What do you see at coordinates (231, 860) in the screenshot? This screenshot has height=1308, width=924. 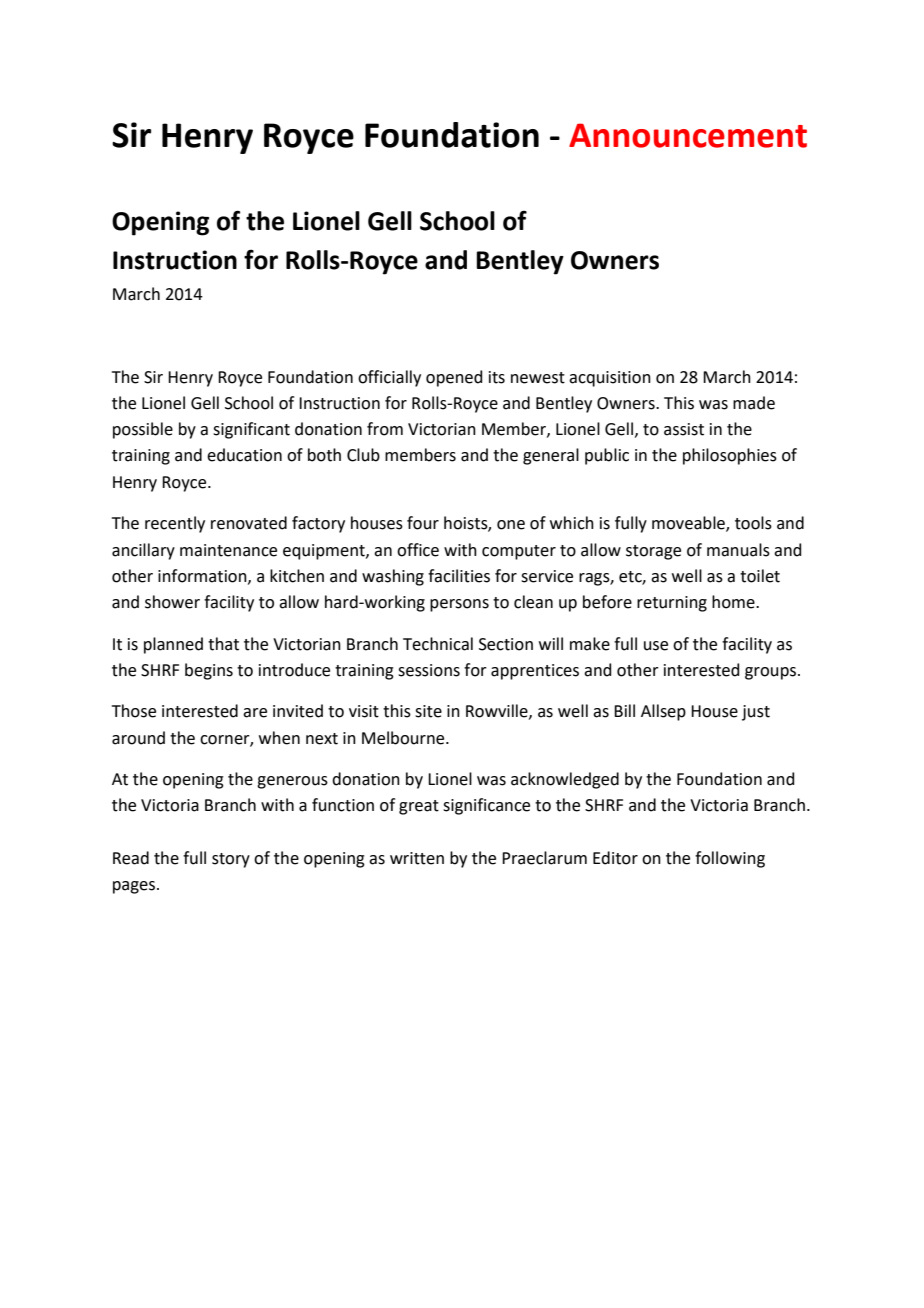 I see `story` at bounding box center [231, 860].
